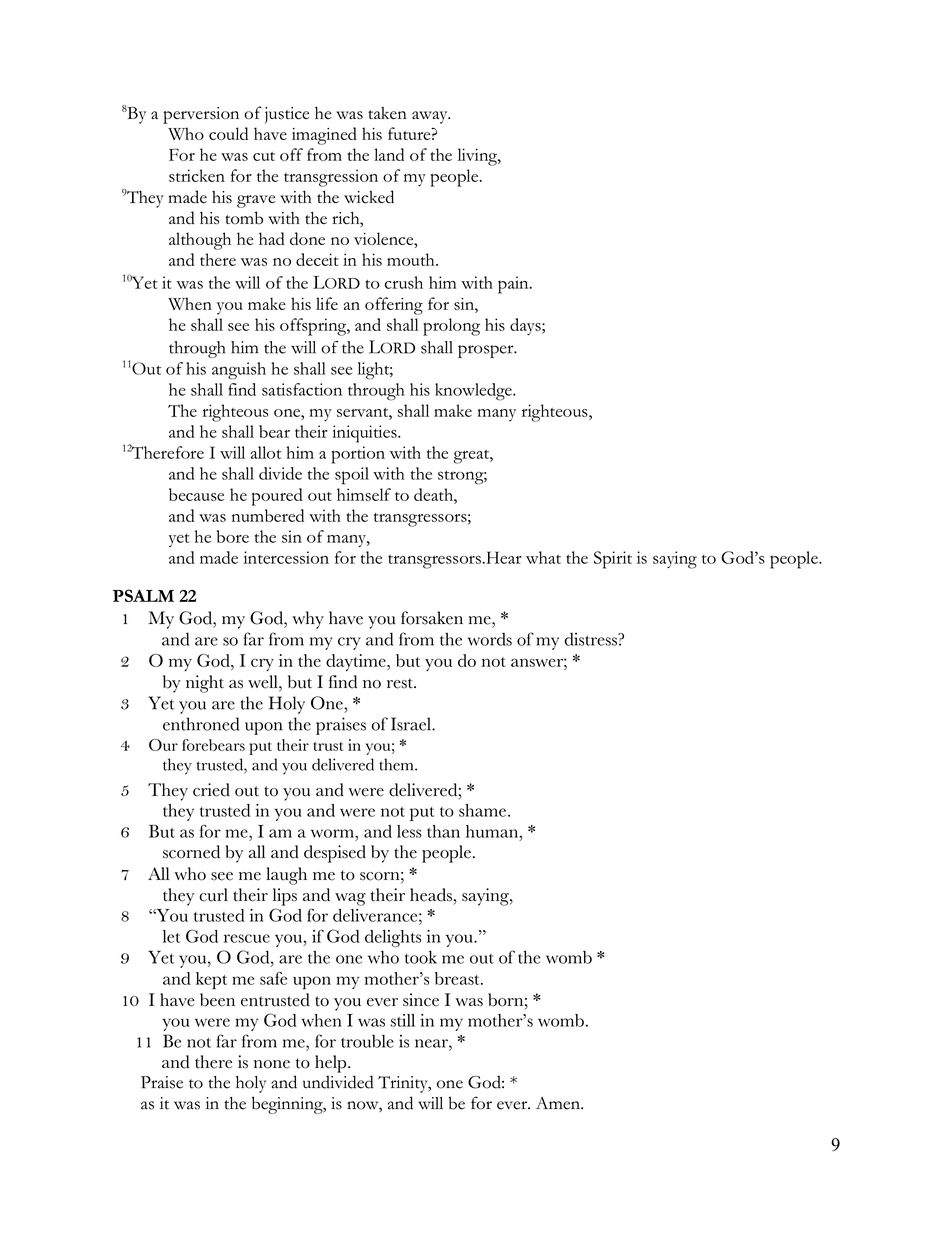 This screenshot has height=1233, width=952. What do you see at coordinates (389, 154) in the screenshot?
I see `land` at bounding box center [389, 154].
